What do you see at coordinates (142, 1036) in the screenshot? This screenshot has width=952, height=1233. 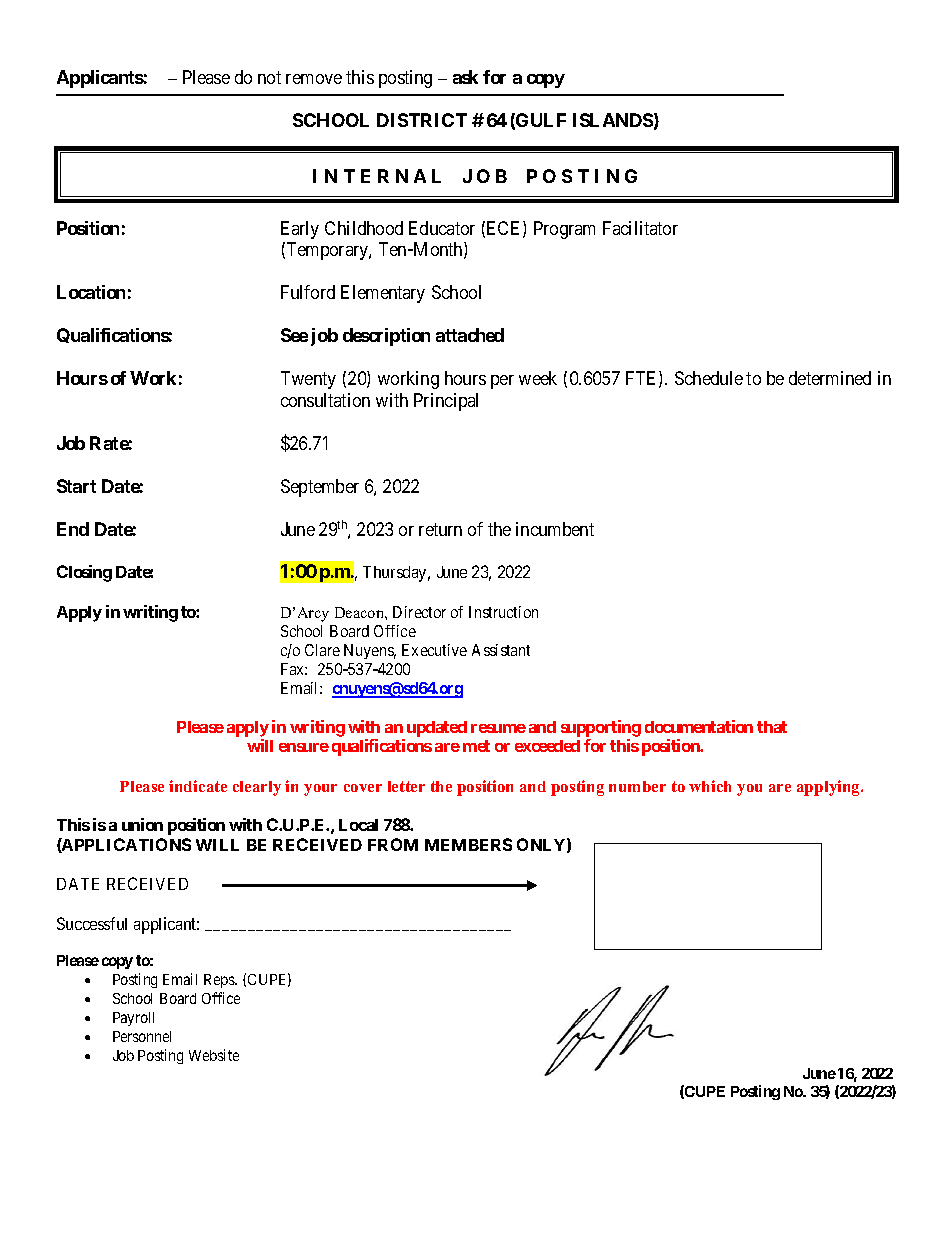 I see `Personnel` at bounding box center [142, 1036].
